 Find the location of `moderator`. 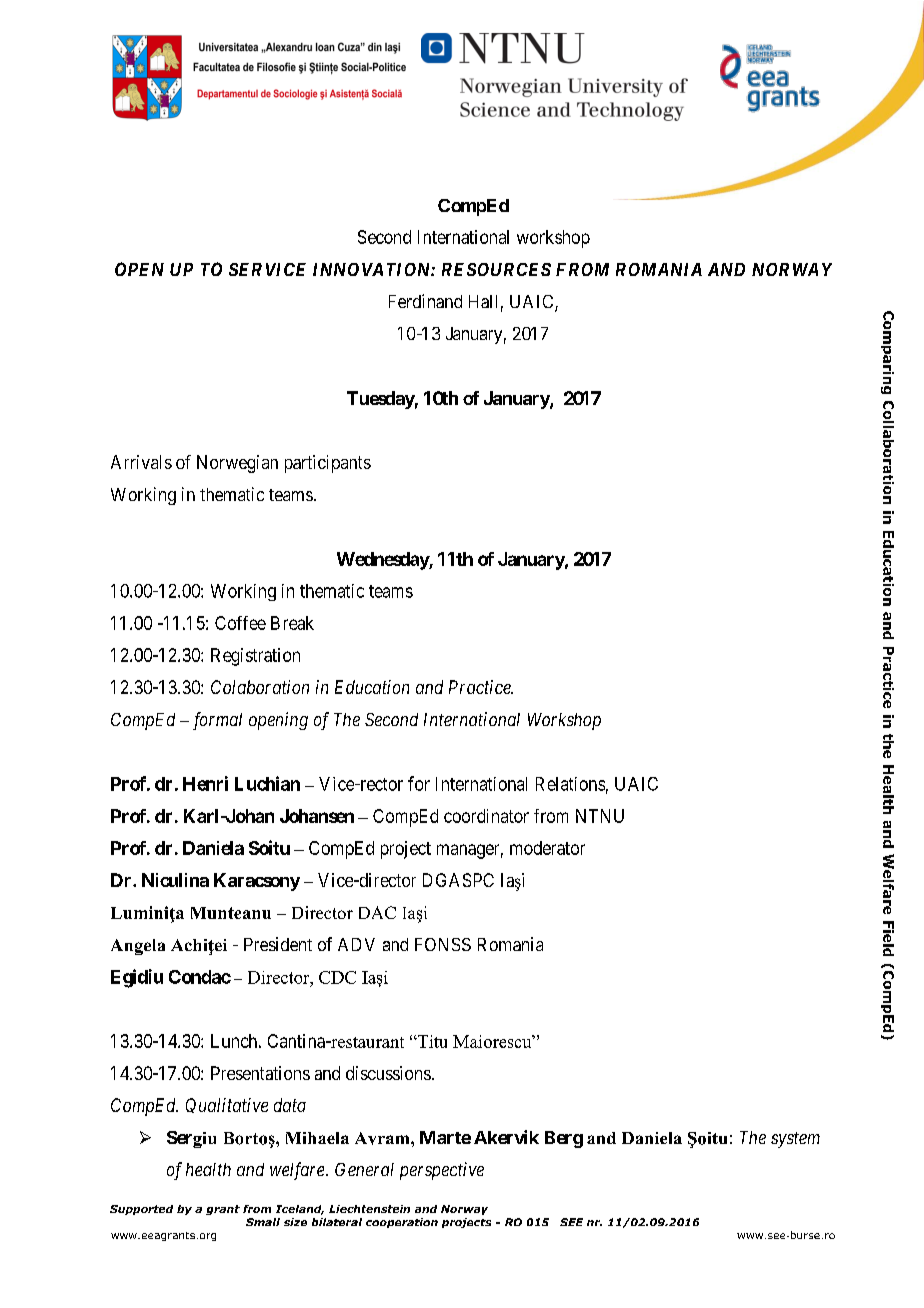

moderator is located at coordinates (547, 848).
